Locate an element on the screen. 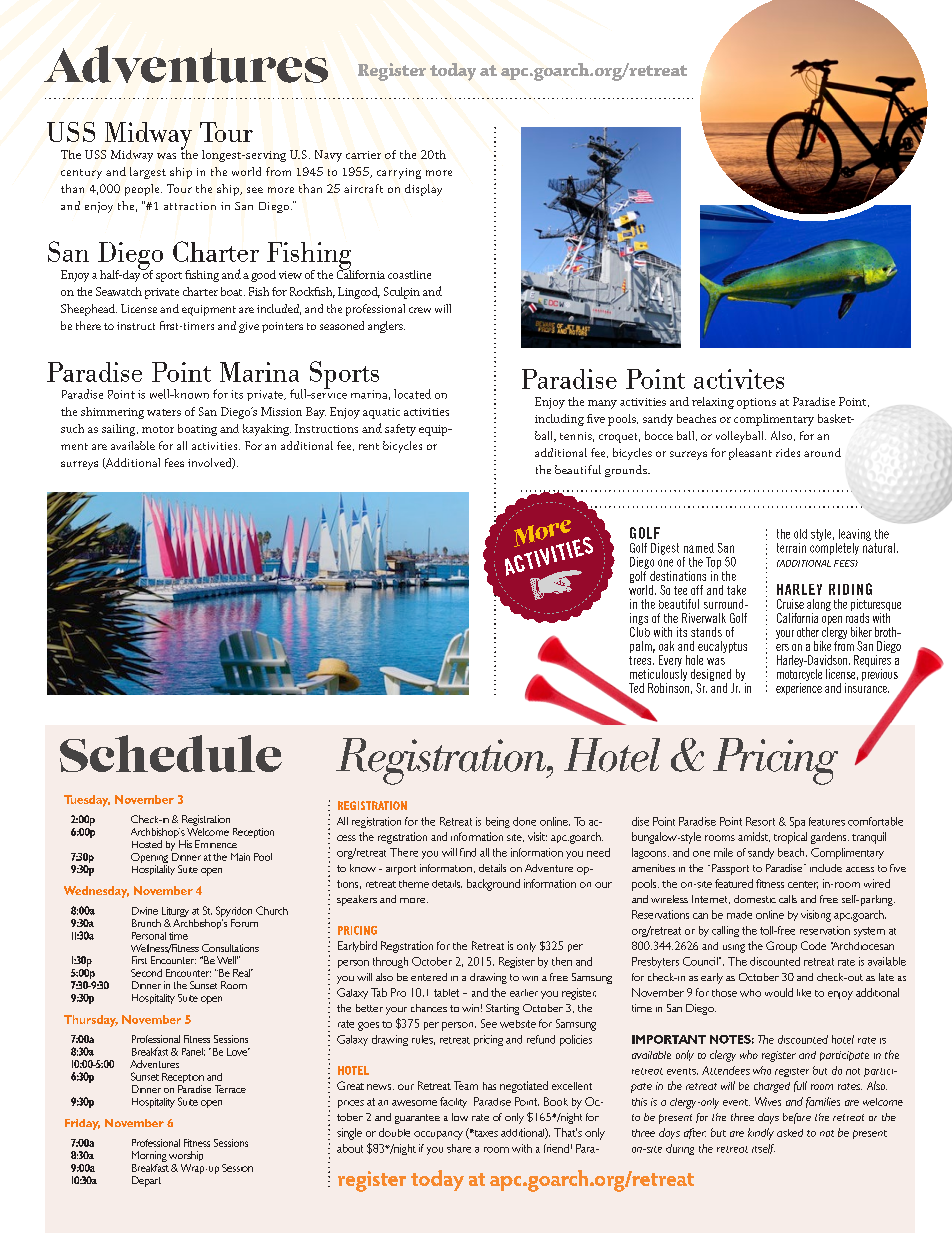 This screenshot has width=952, height=1233. experience is located at coordinates (799, 689).
